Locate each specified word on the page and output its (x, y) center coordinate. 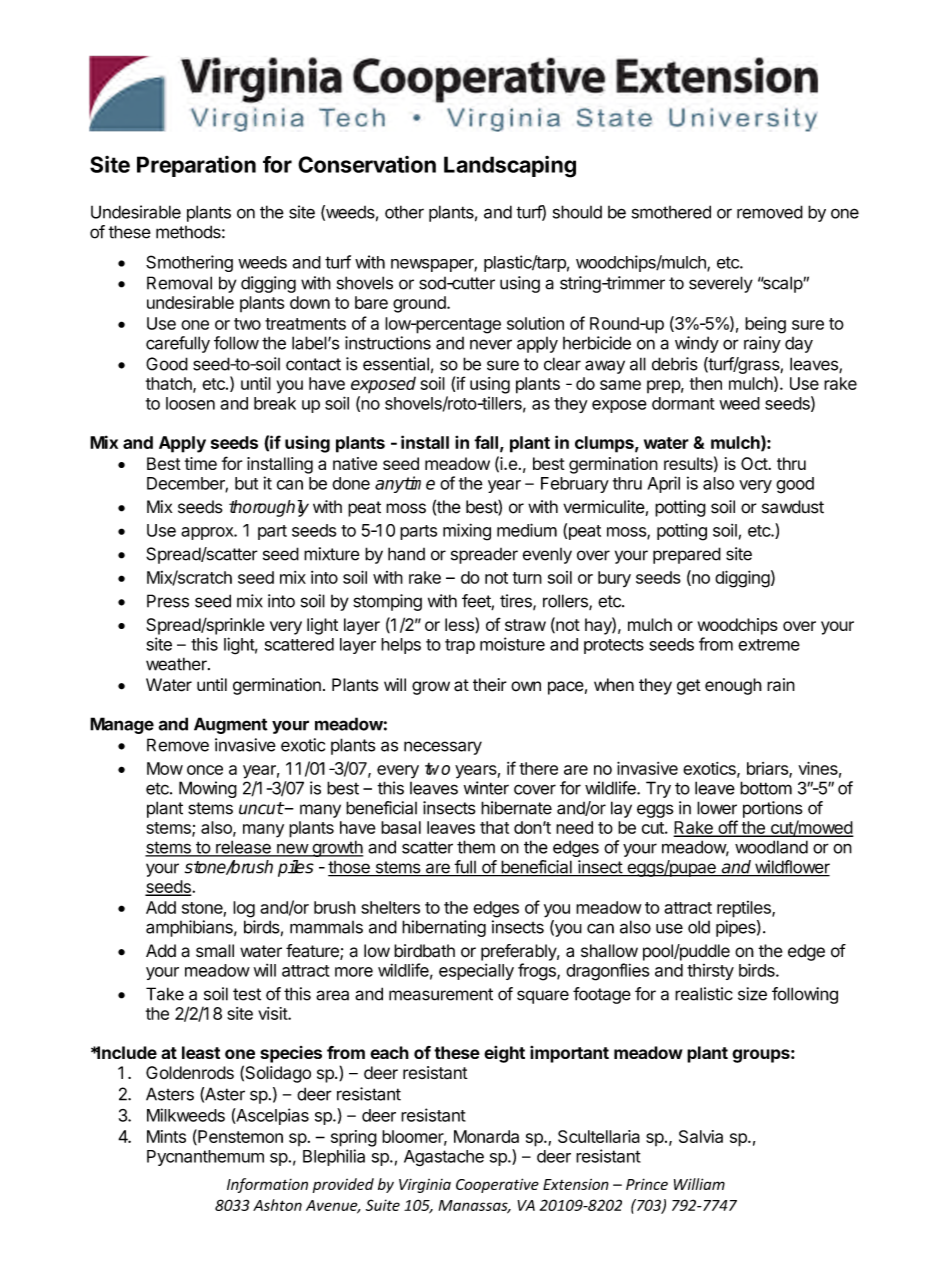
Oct (755, 463)
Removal (179, 283)
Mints (166, 1136)
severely (721, 284)
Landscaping (510, 167)
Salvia (701, 1136)
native (355, 463)
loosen (190, 403)
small (215, 951)
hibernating (444, 928)
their (490, 685)
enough (733, 686)
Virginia (425, 1186)
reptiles (745, 909)
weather (177, 664)
